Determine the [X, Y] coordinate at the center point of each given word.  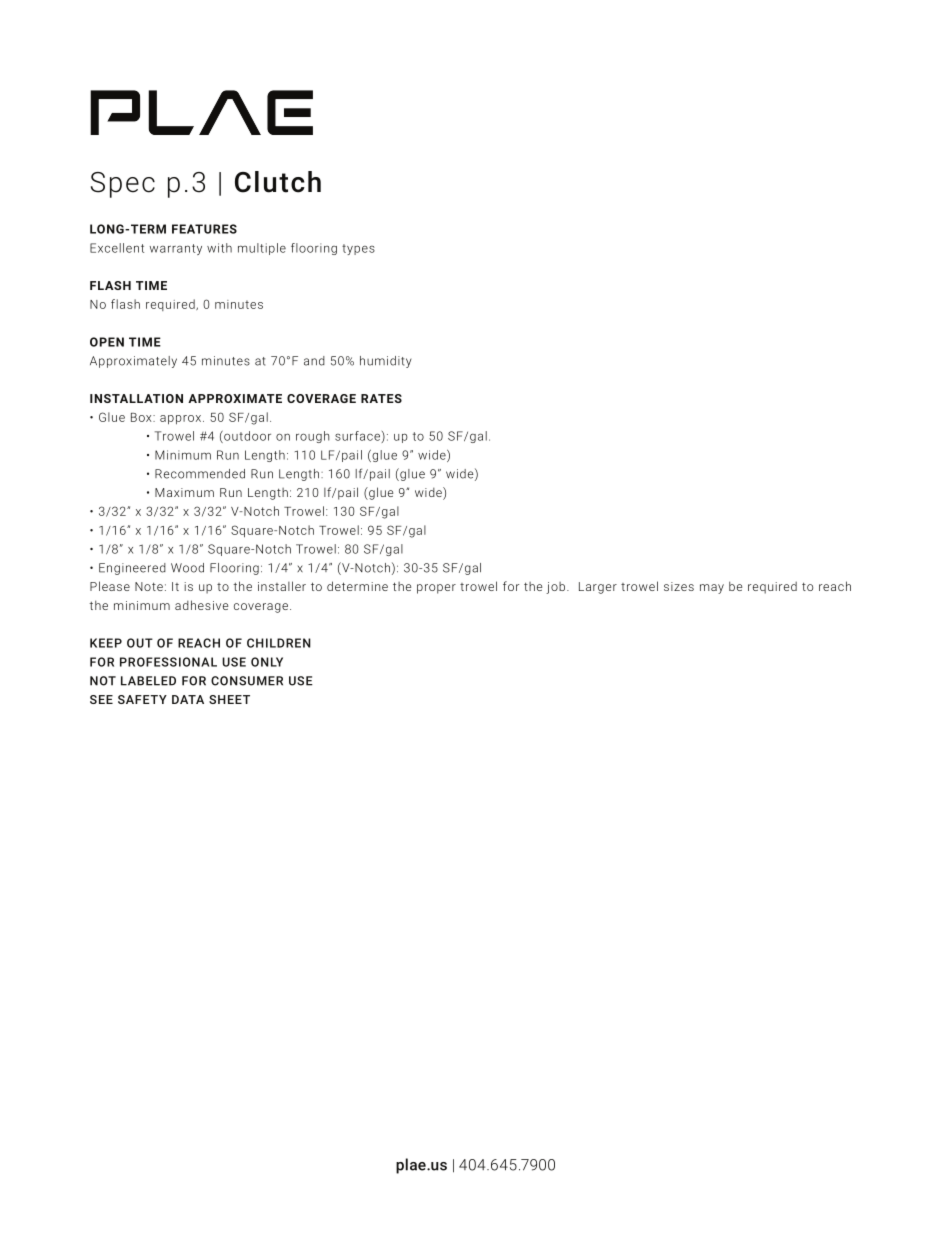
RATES [381, 398]
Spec [123, 185]
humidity [386, 362]
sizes [679, 586]
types [358, 249]
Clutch [278, 182]
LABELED [148, 681]
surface [357, 436]
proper [436, 589]
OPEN [107, 342]
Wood [187, 568]
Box [142, 417]
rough [313, 437]
